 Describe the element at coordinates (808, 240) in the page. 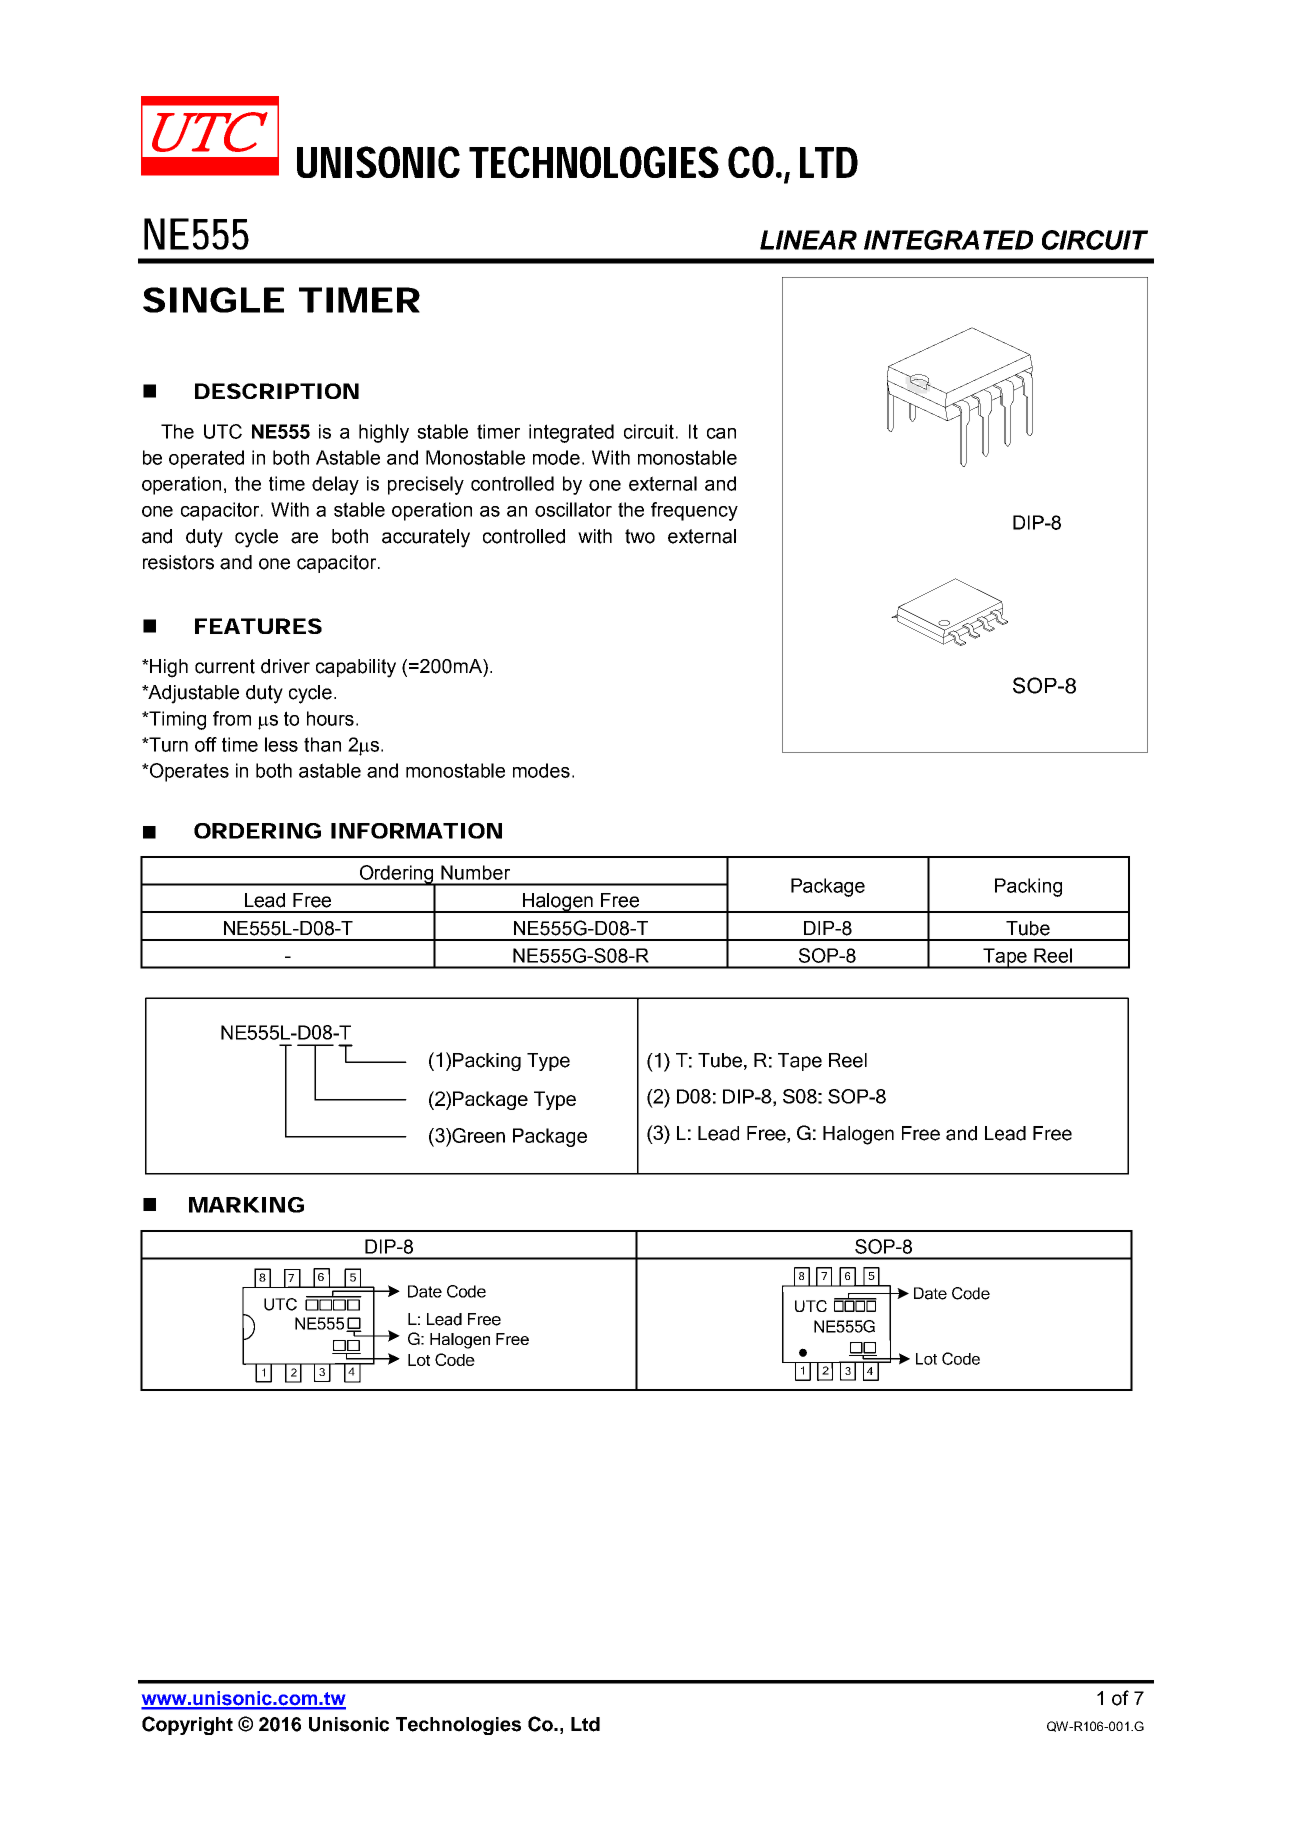

I see `LINEAR` at that location.
